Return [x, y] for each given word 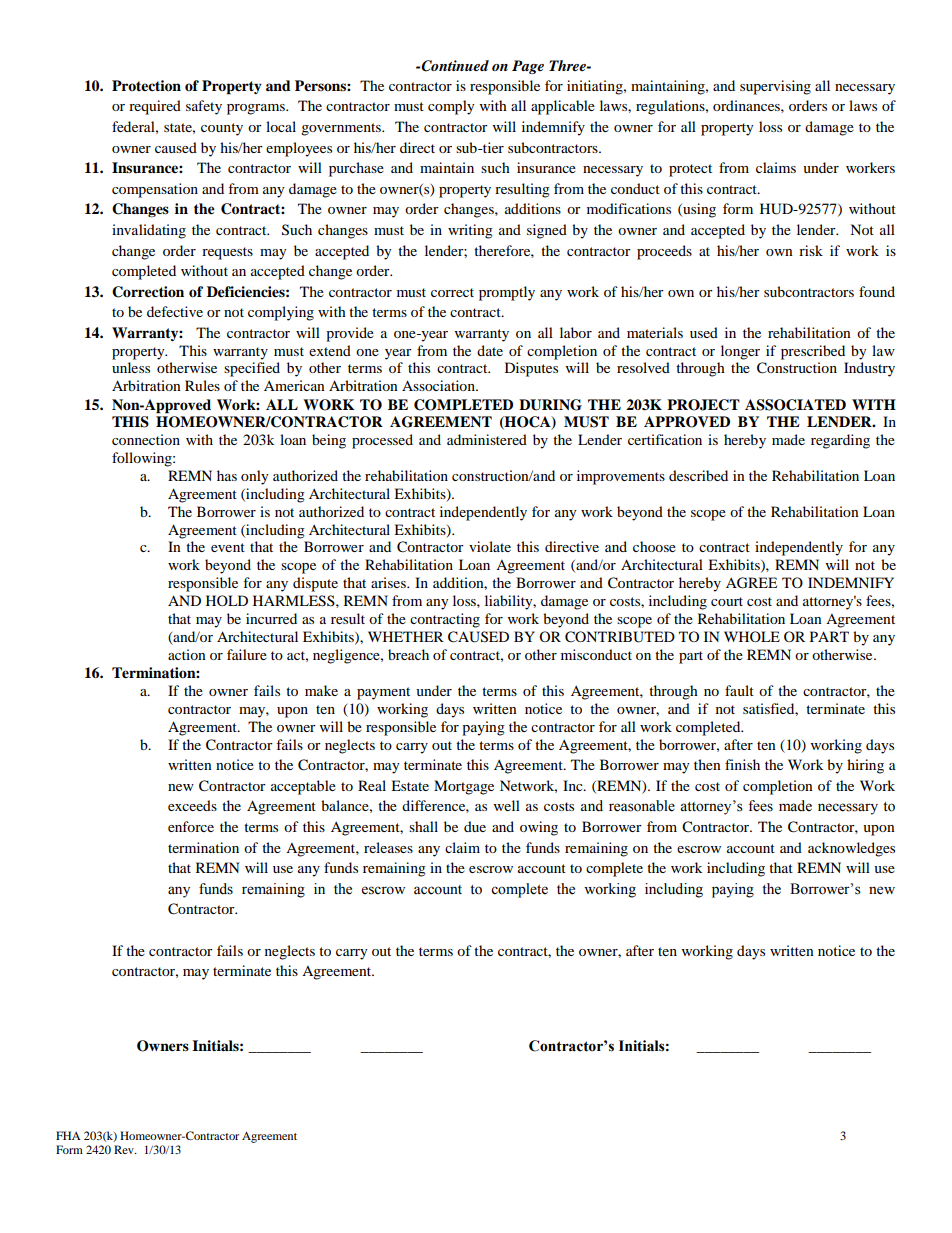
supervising [775, 87]
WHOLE [752, 636]
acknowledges [851, 849]
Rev [125, 1149]
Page [528, 67]
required [155, 107]
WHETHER [406, 636]
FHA [68, 1135]
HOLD [227, 600]
